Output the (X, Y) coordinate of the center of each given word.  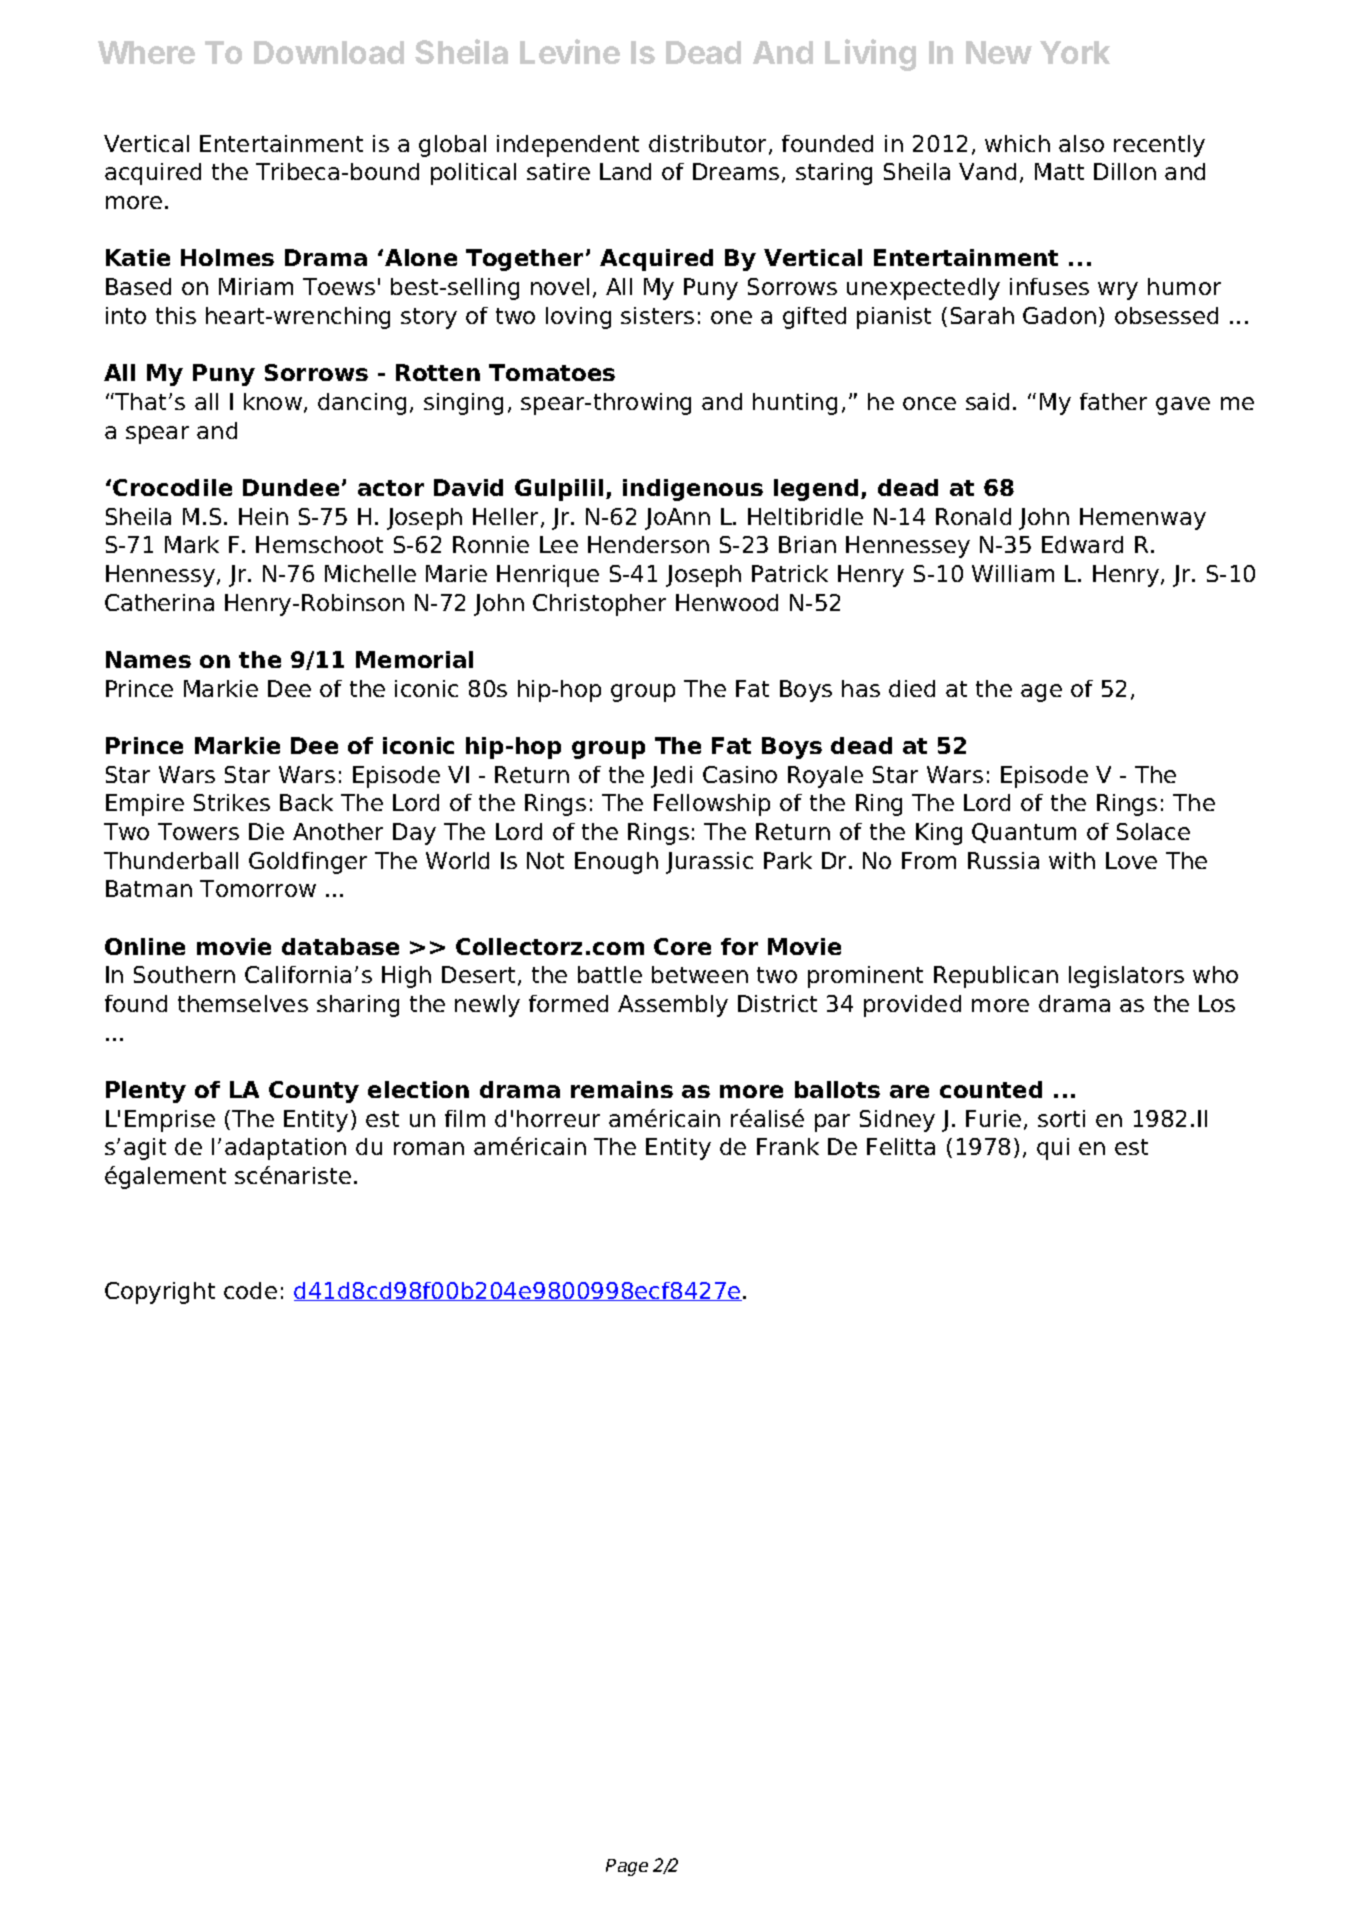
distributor (709, 145)
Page (627, 1867)
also (1081, 143)
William (1013, 573)
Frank (788, 1146)
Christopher (599, 605)
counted (991, 1089)
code (250, 1290)
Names (148, 659)
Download (329, 52)
